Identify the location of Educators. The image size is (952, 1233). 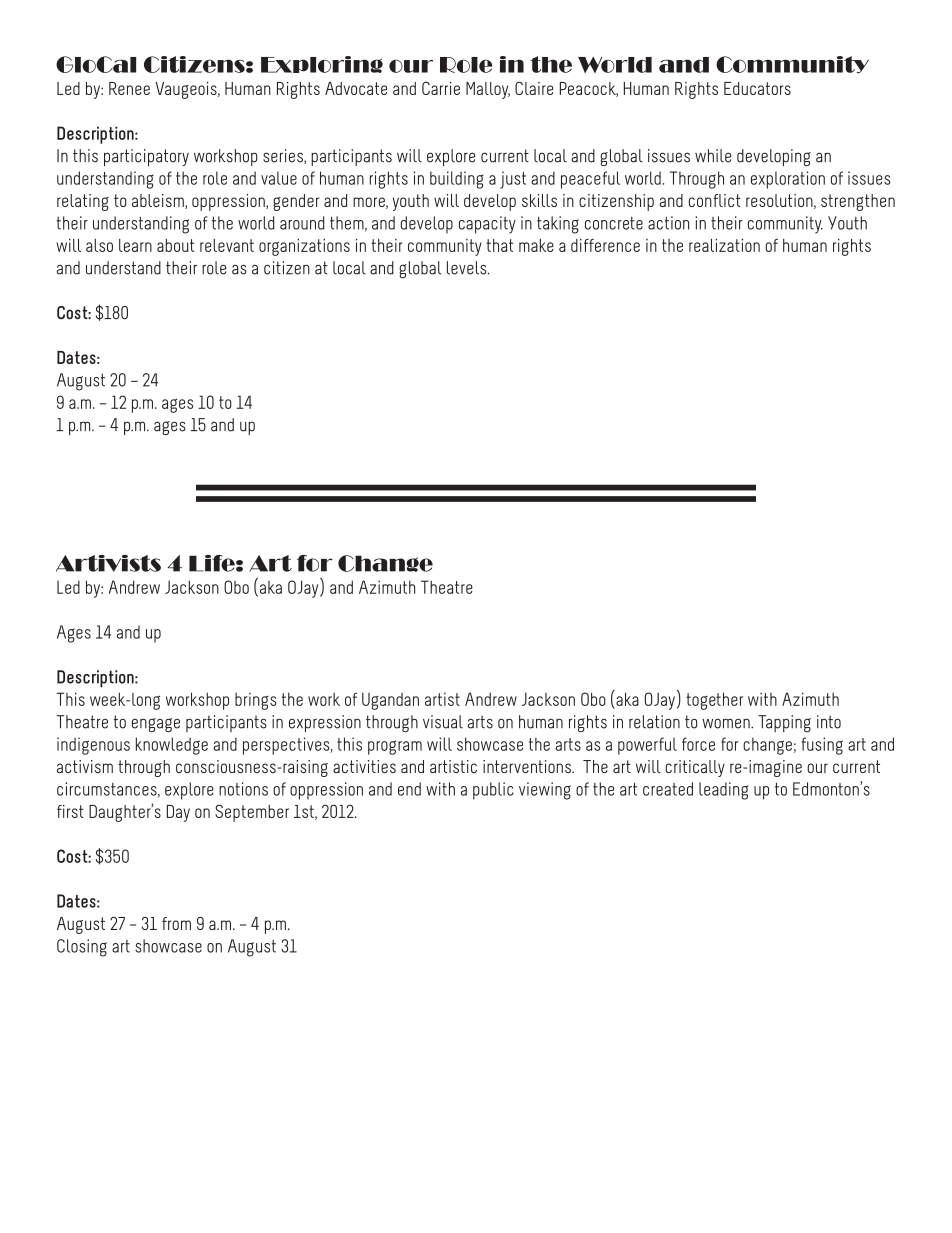
(757, 88).
